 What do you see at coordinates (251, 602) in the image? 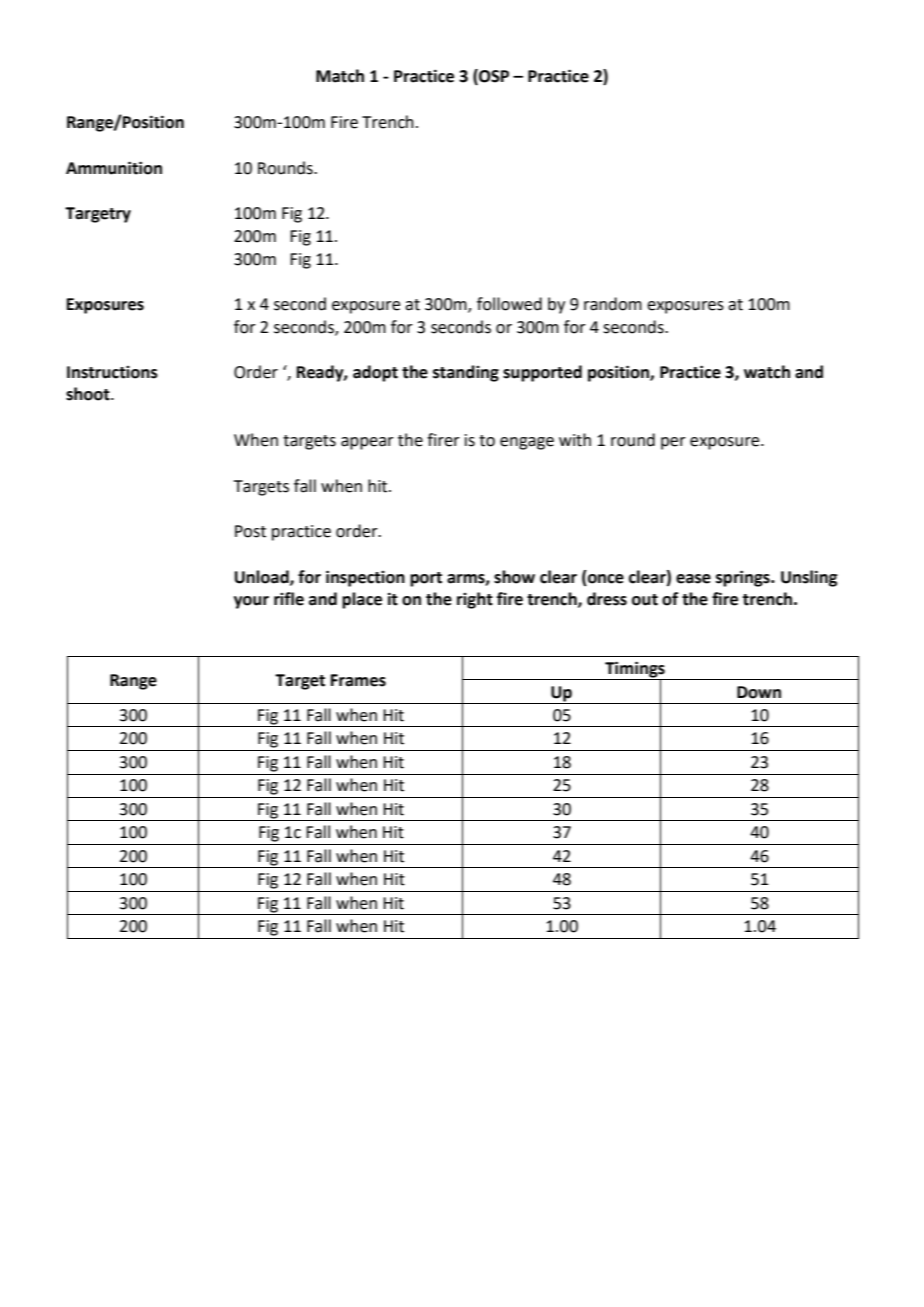
I see `your` at bounding box center [251, 602].
